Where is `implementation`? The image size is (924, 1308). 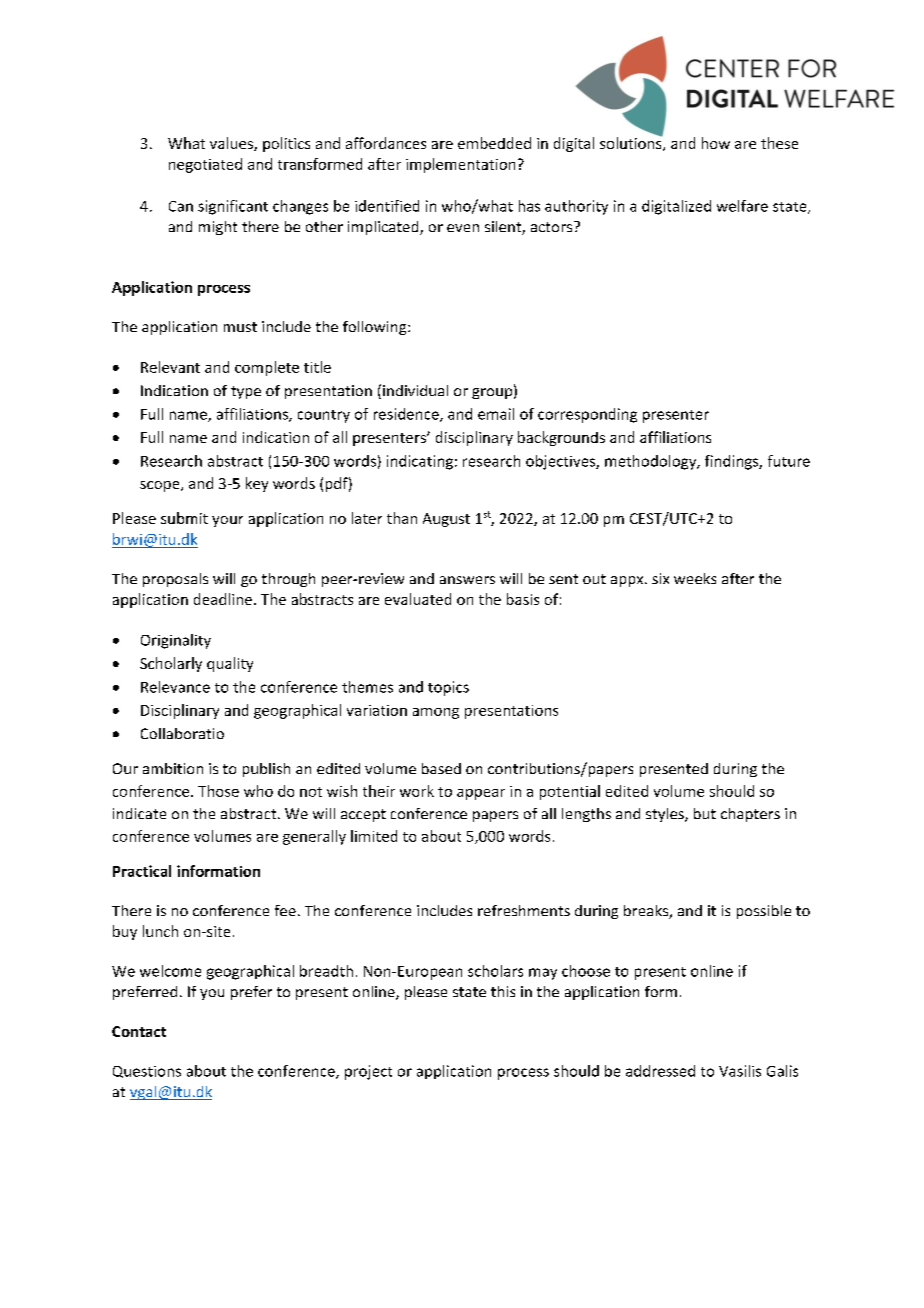 implementation is located at coordinates (460, 165).
